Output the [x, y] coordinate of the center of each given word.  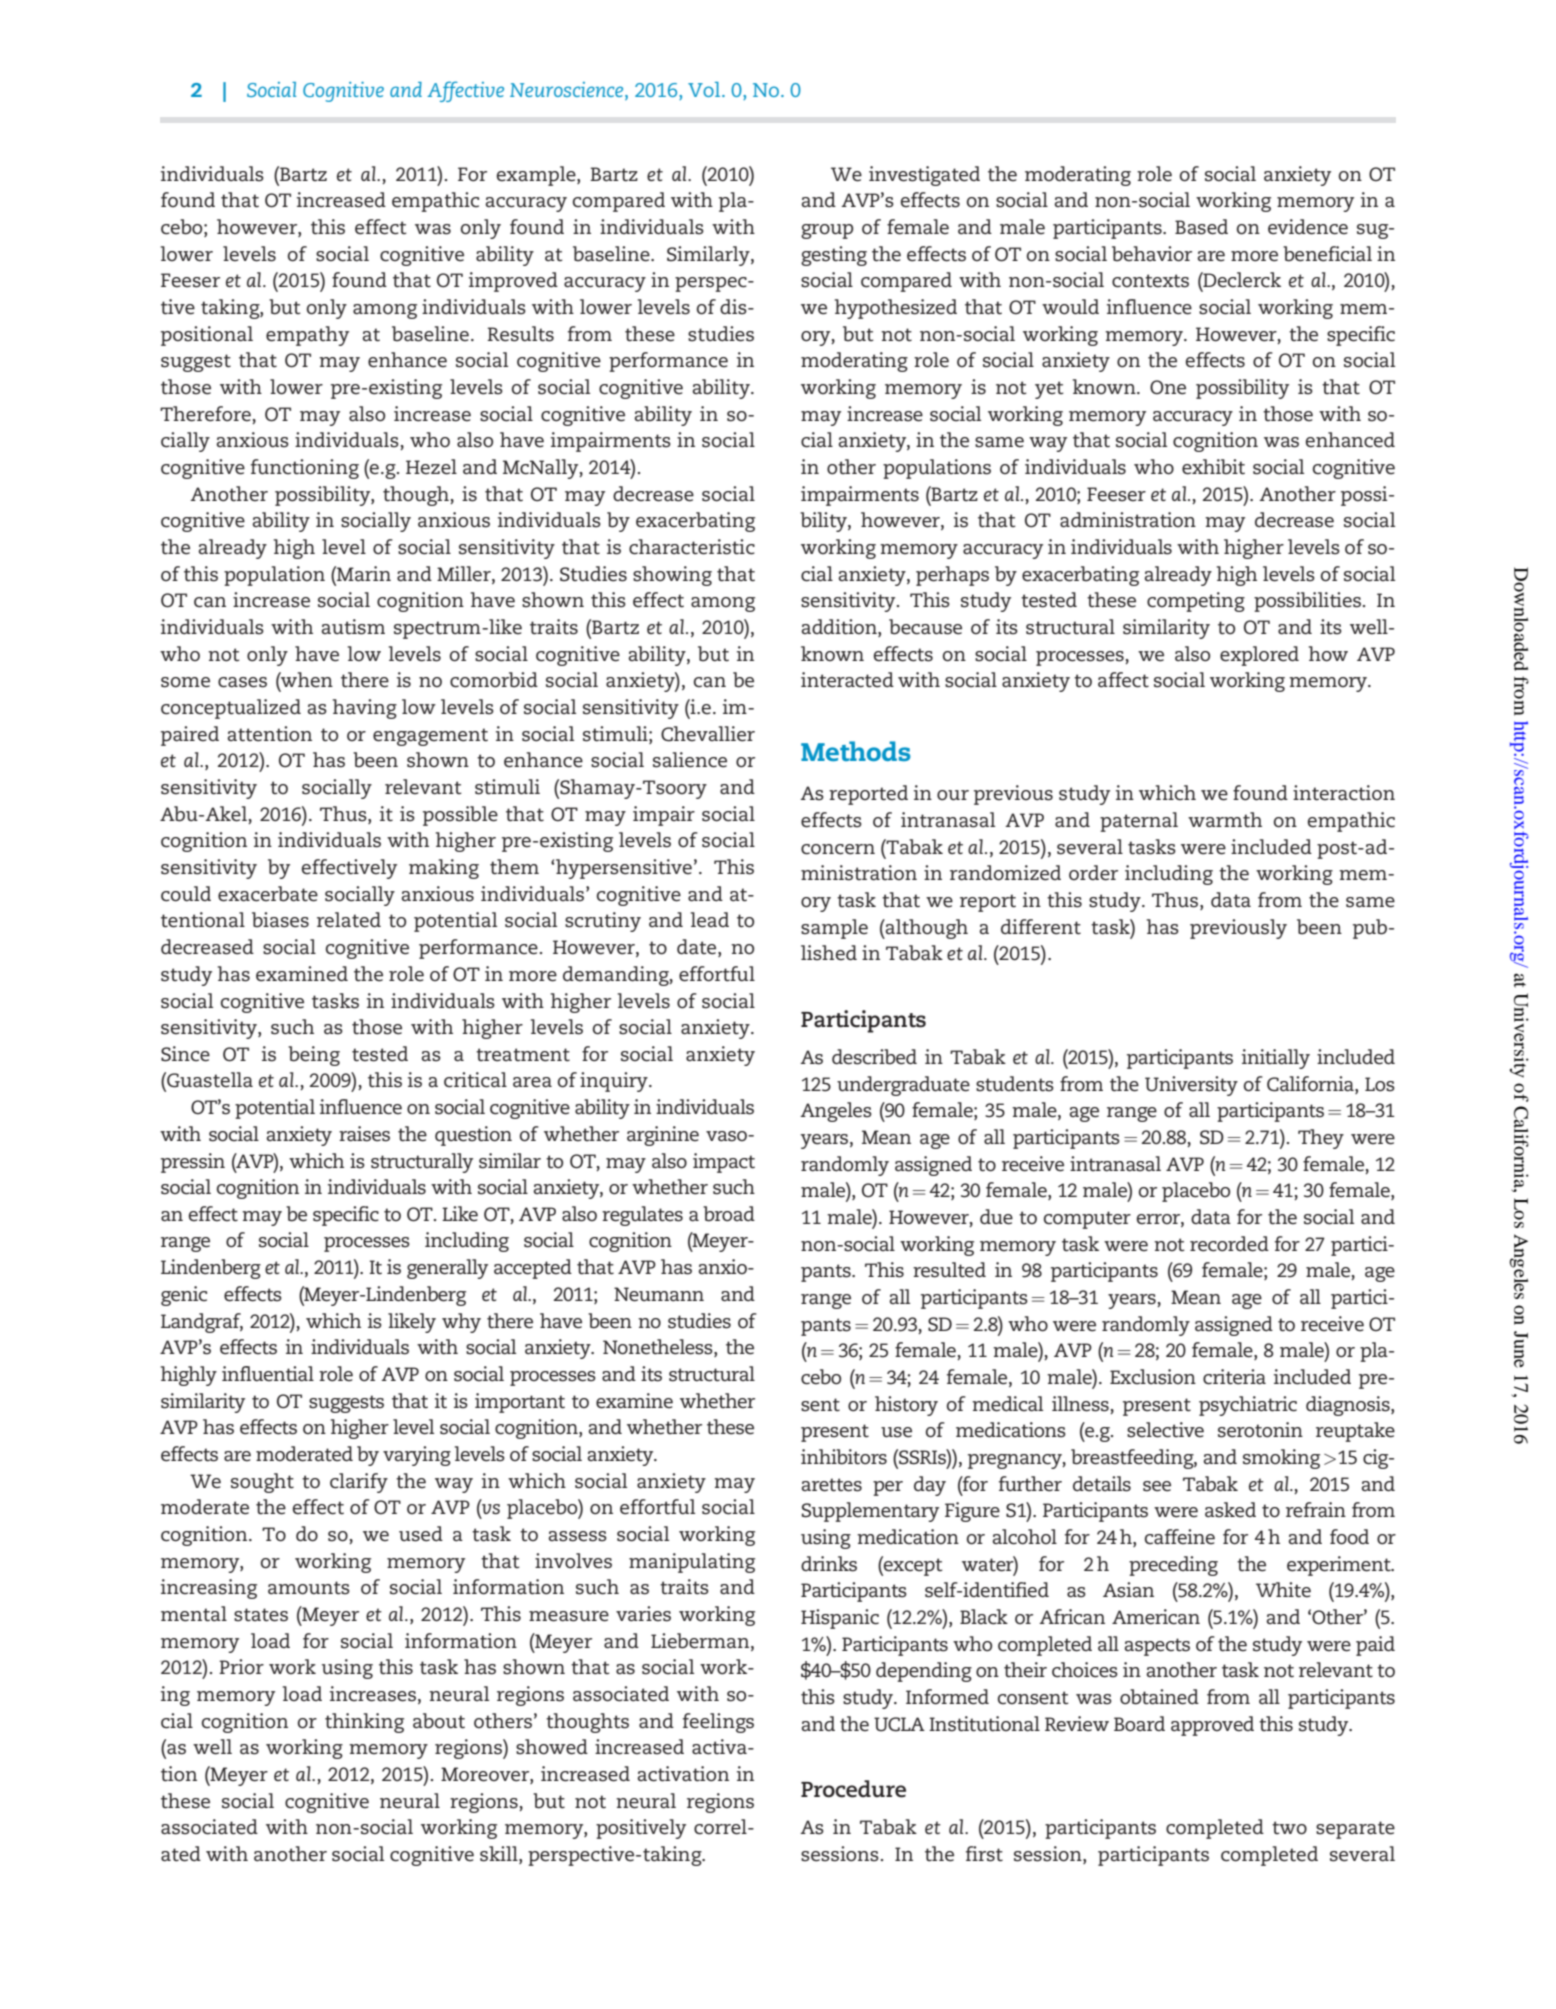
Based [1201, 227]
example [537, 176]
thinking [364, 1723]
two [1289, 1828]
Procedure [853, 1789]
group [827, 231]
